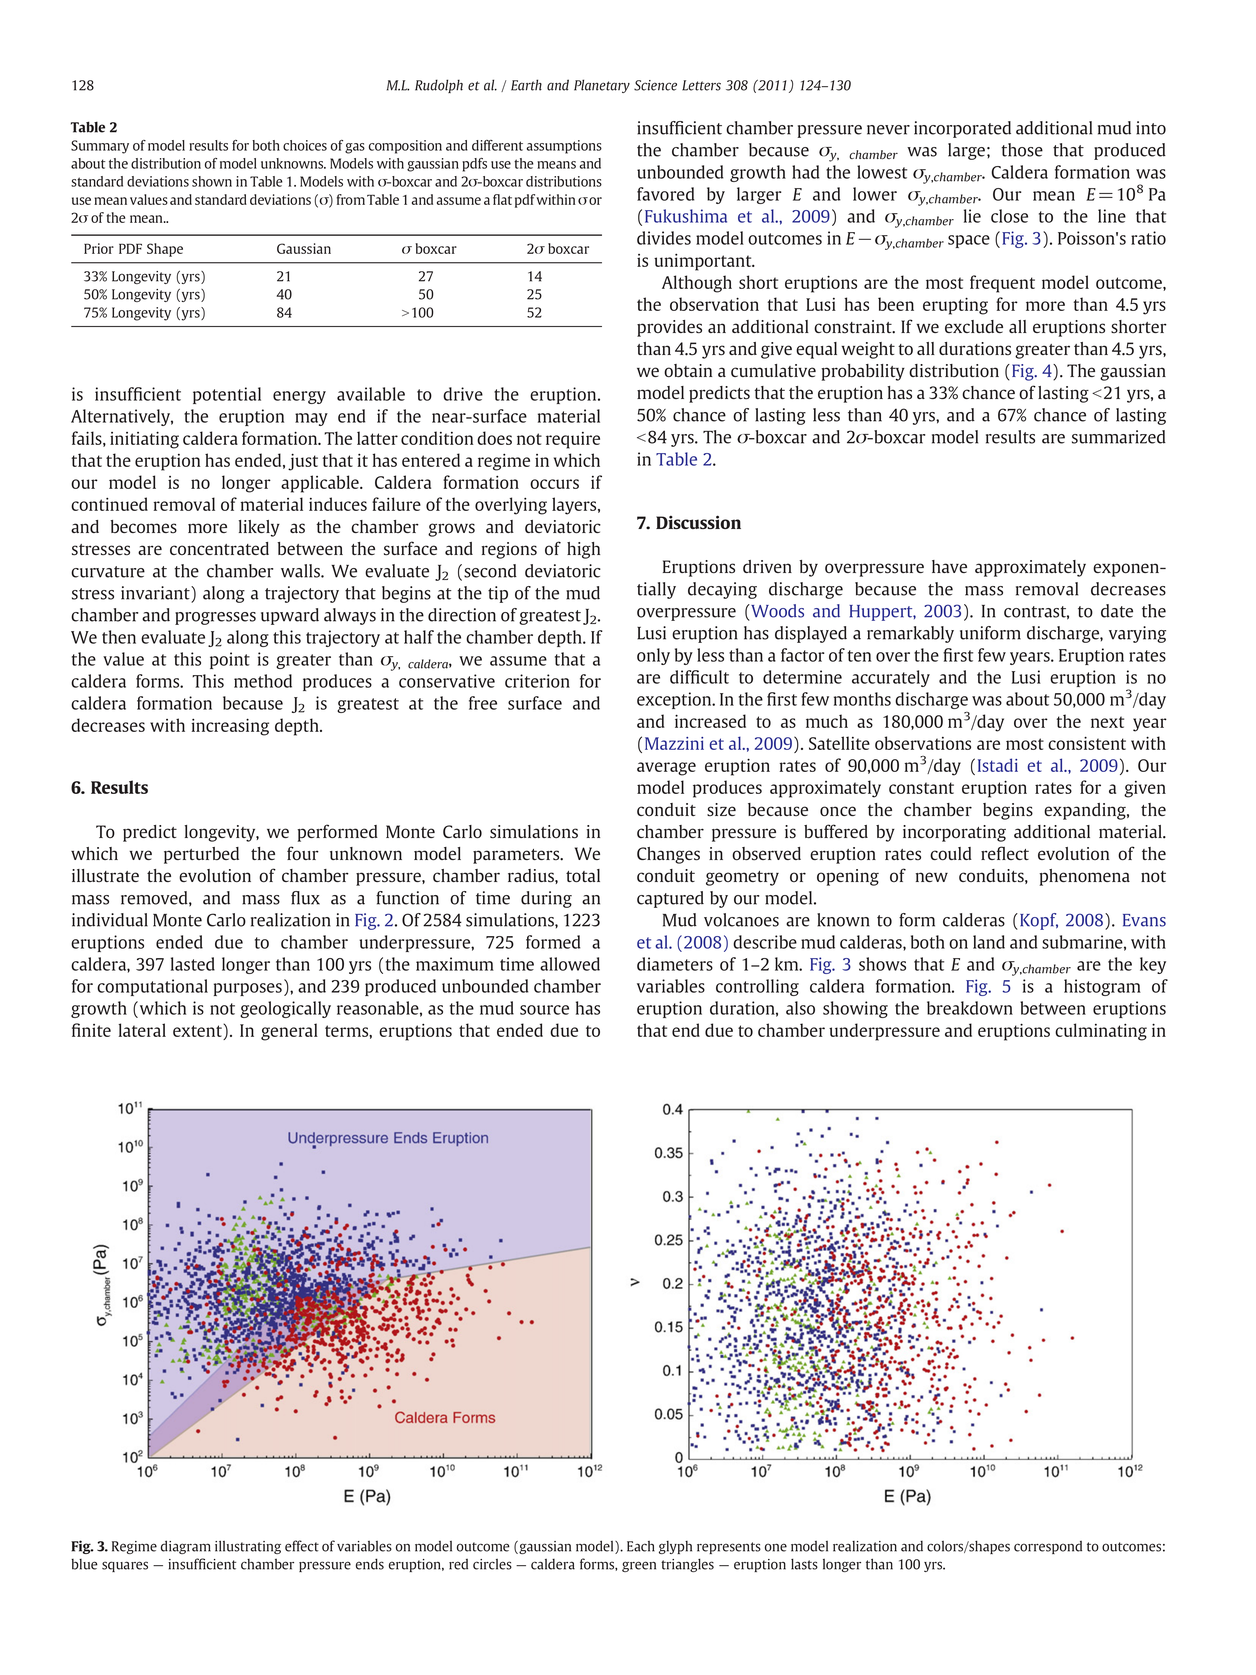 This screenshot has width=1256, height=1675. I want to click on summarized, so click(1119, 437).
